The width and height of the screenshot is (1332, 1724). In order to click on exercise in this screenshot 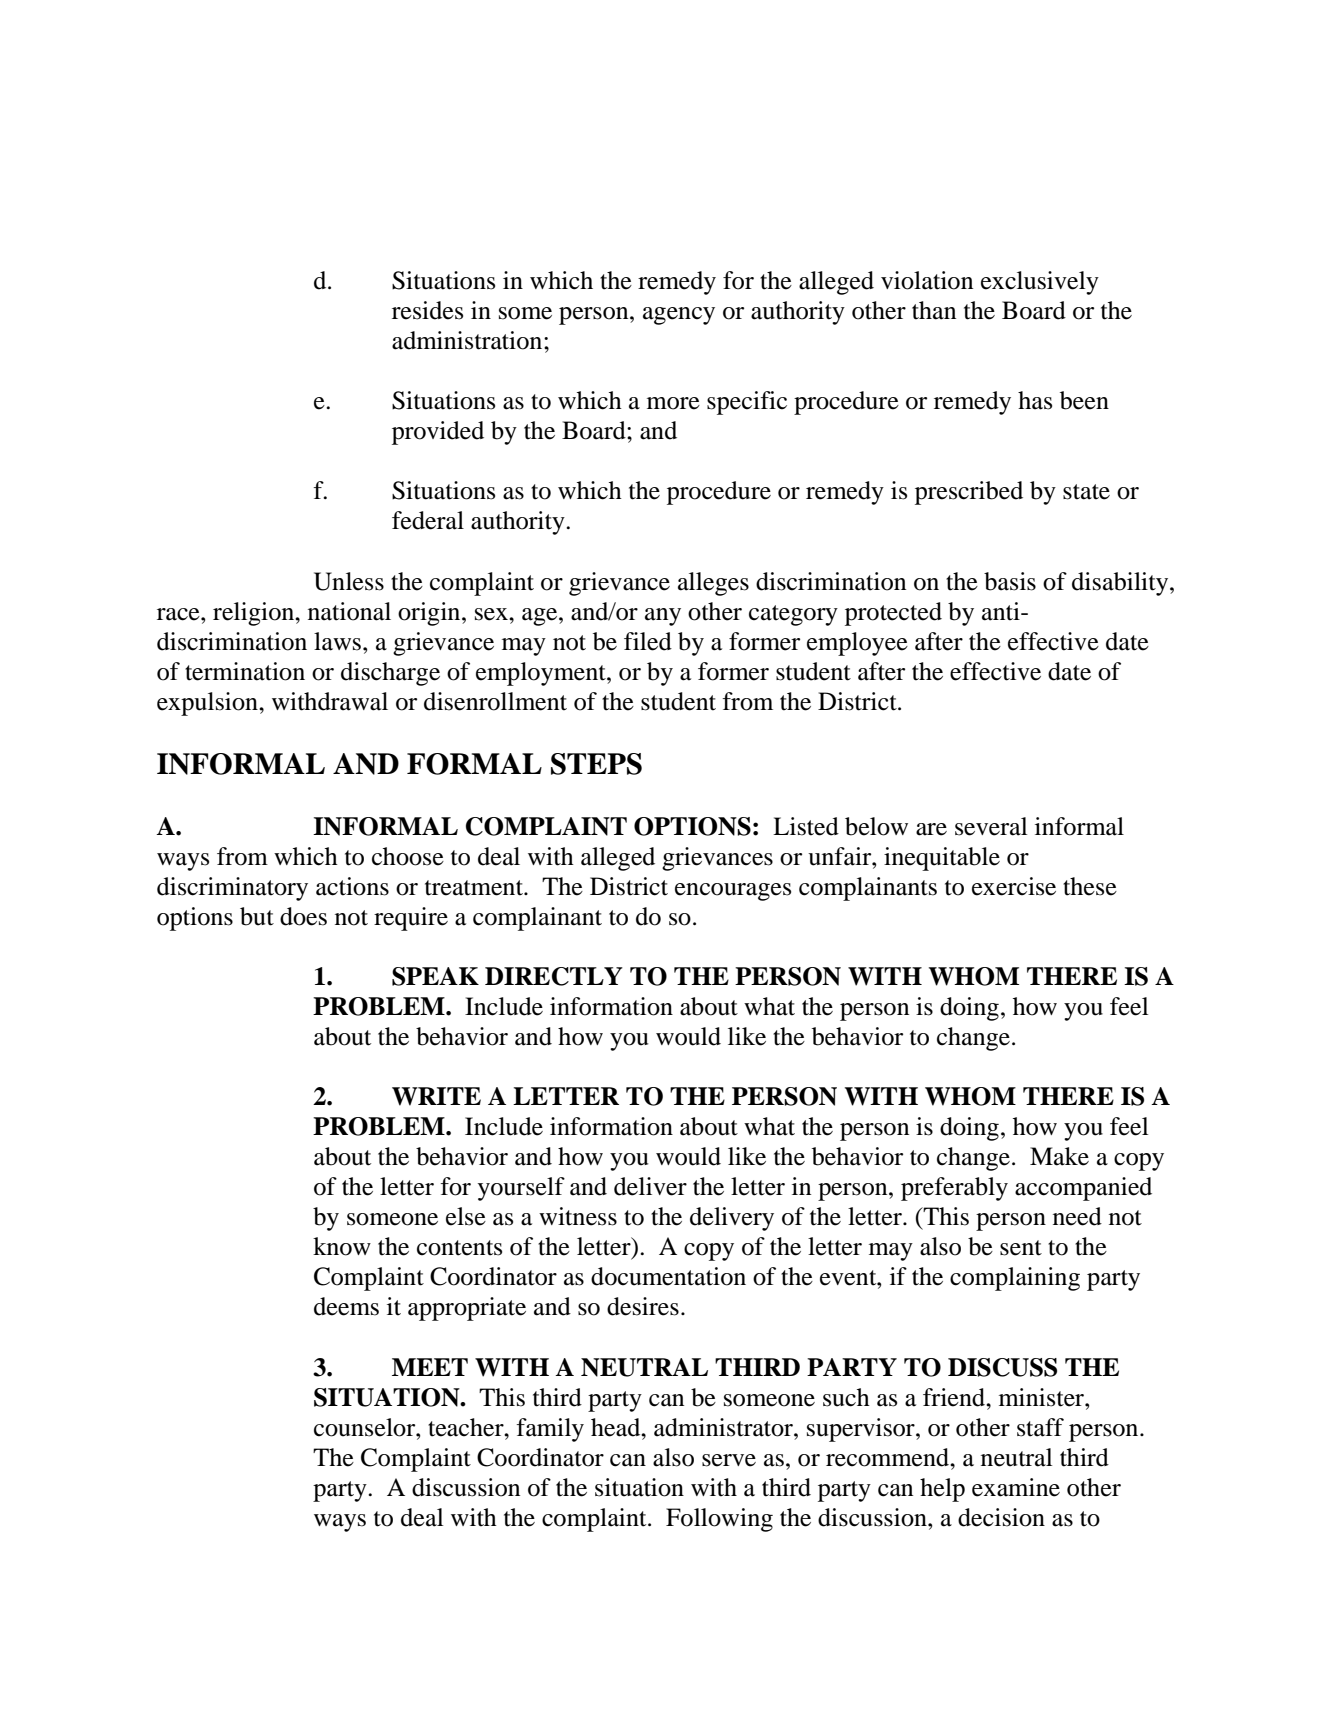, I will do `click(1014, 886)`.
